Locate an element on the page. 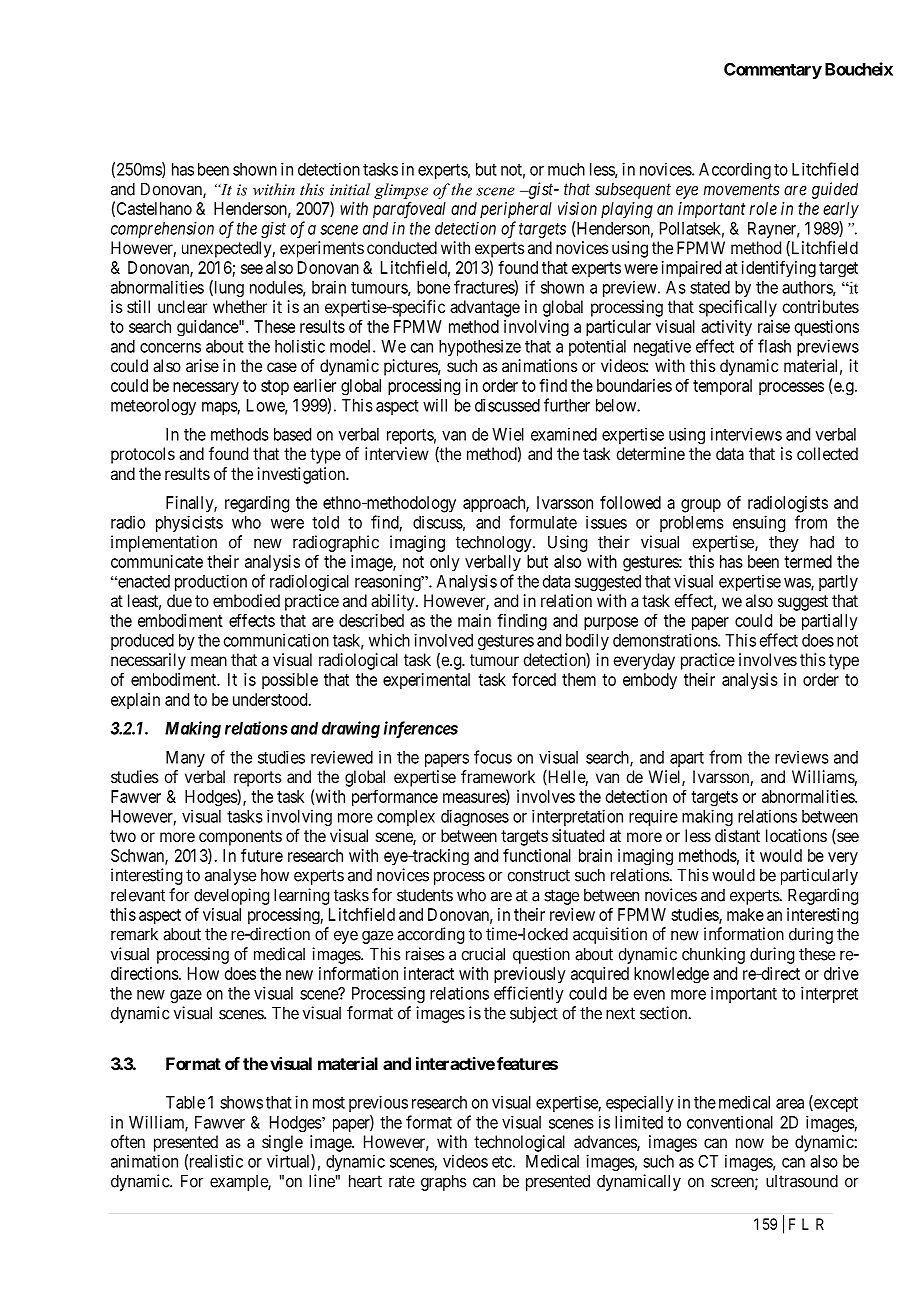 The width and height of the document is (924, 1309). comprehension is located at coordinates (162, 229).
